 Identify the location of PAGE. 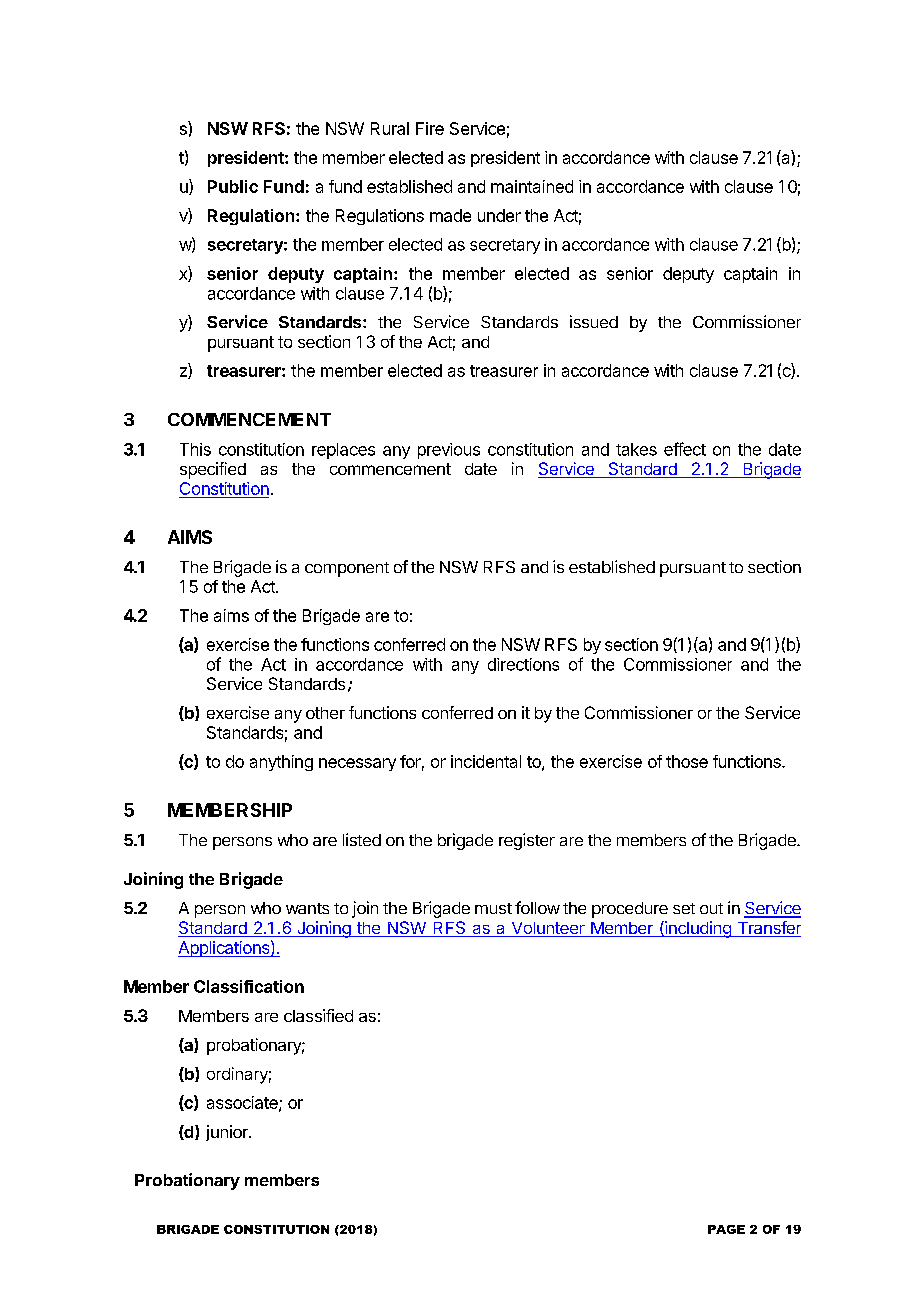
(726, 1229).
